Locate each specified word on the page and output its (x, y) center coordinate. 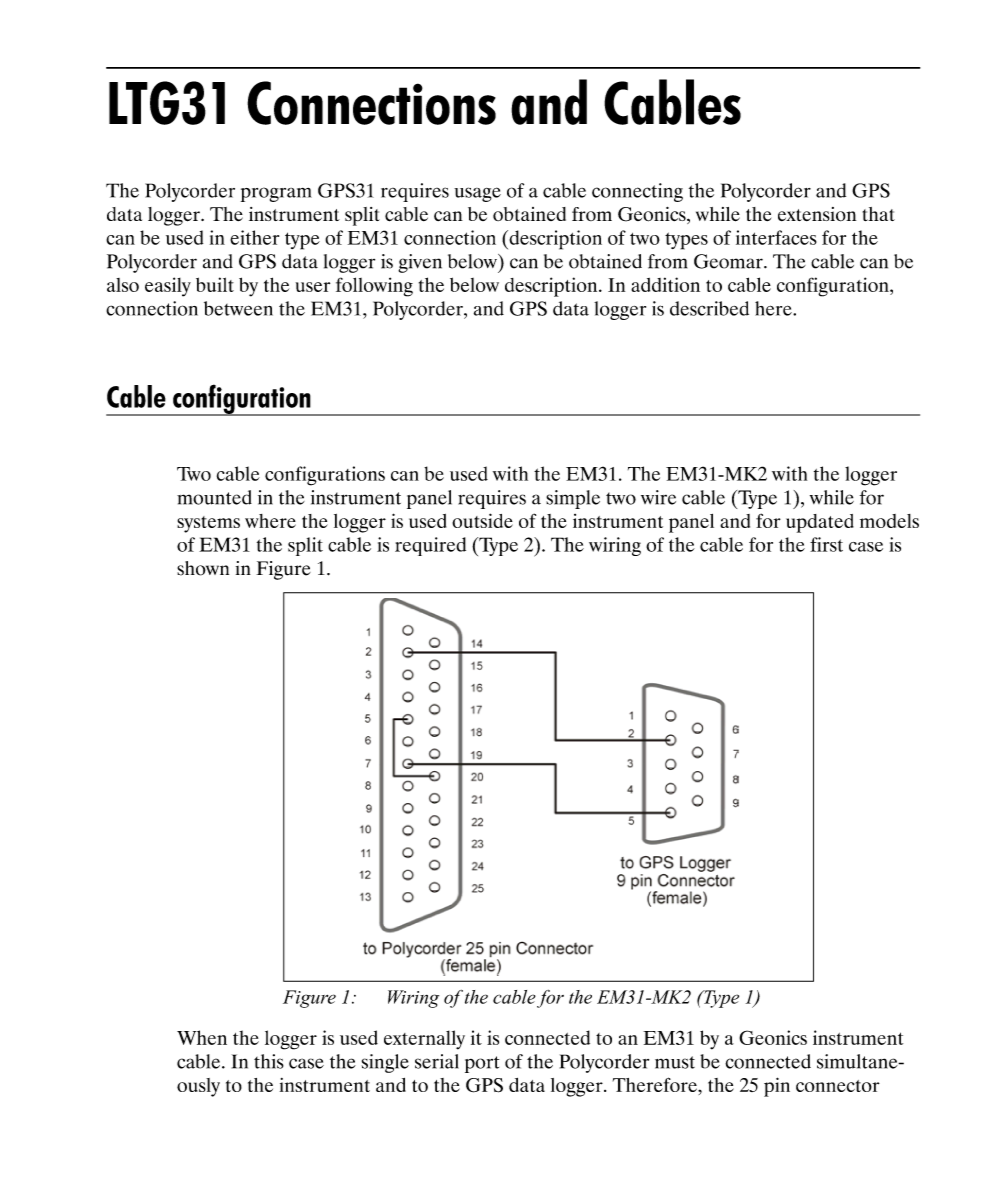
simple (573, 499)
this (269, 1061)
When (202, 1037)
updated (820, 523)
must (675, 1062)
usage (477, 194)
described (709, 308)
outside (482, 520)
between (238, 308)
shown (203, 568)
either (254, 237)
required (430, 546)
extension (817, 214)
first (826, 544)
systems (208, 524)
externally (424, 1040)
